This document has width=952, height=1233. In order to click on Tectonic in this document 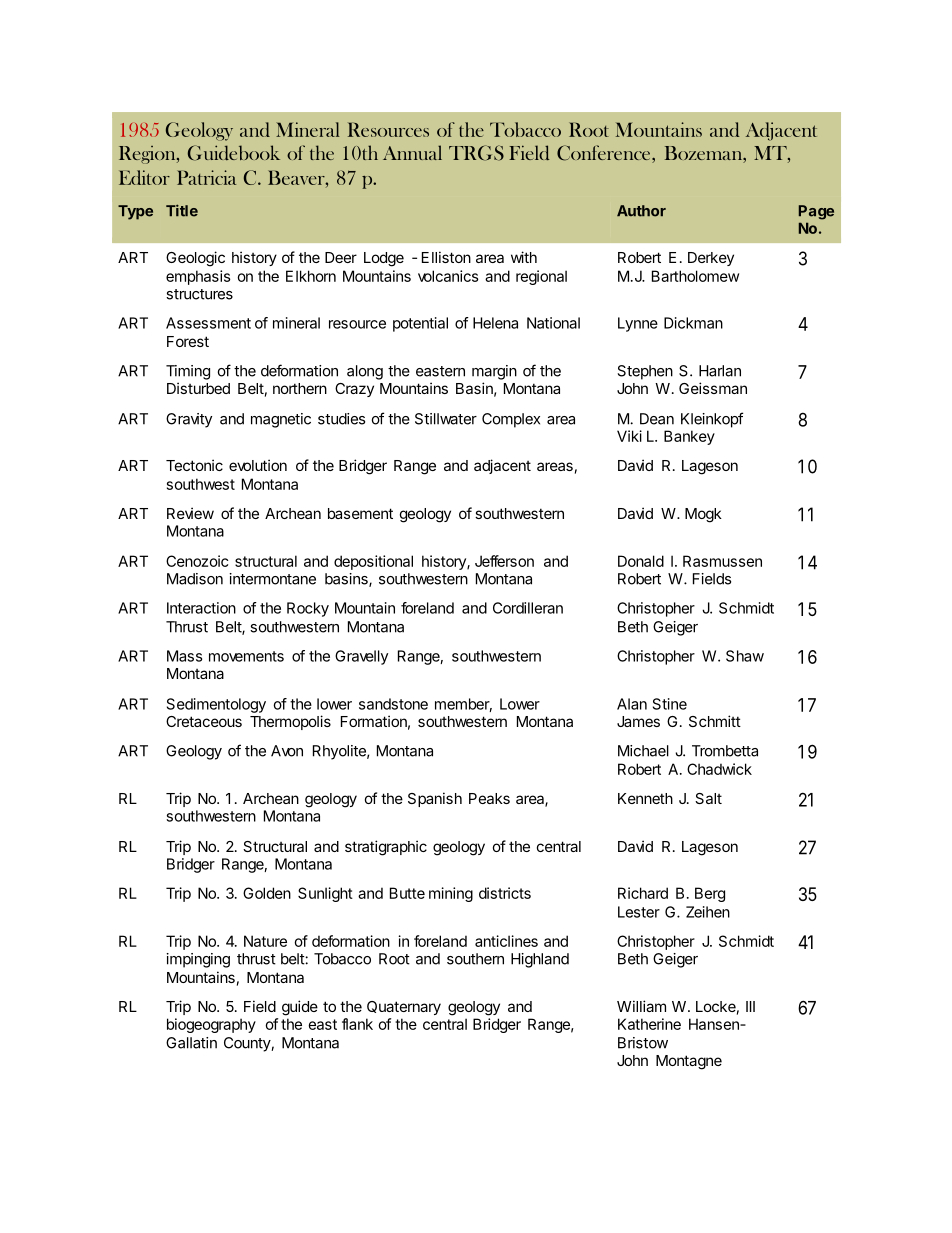, I will do `click(194, 465)`.
